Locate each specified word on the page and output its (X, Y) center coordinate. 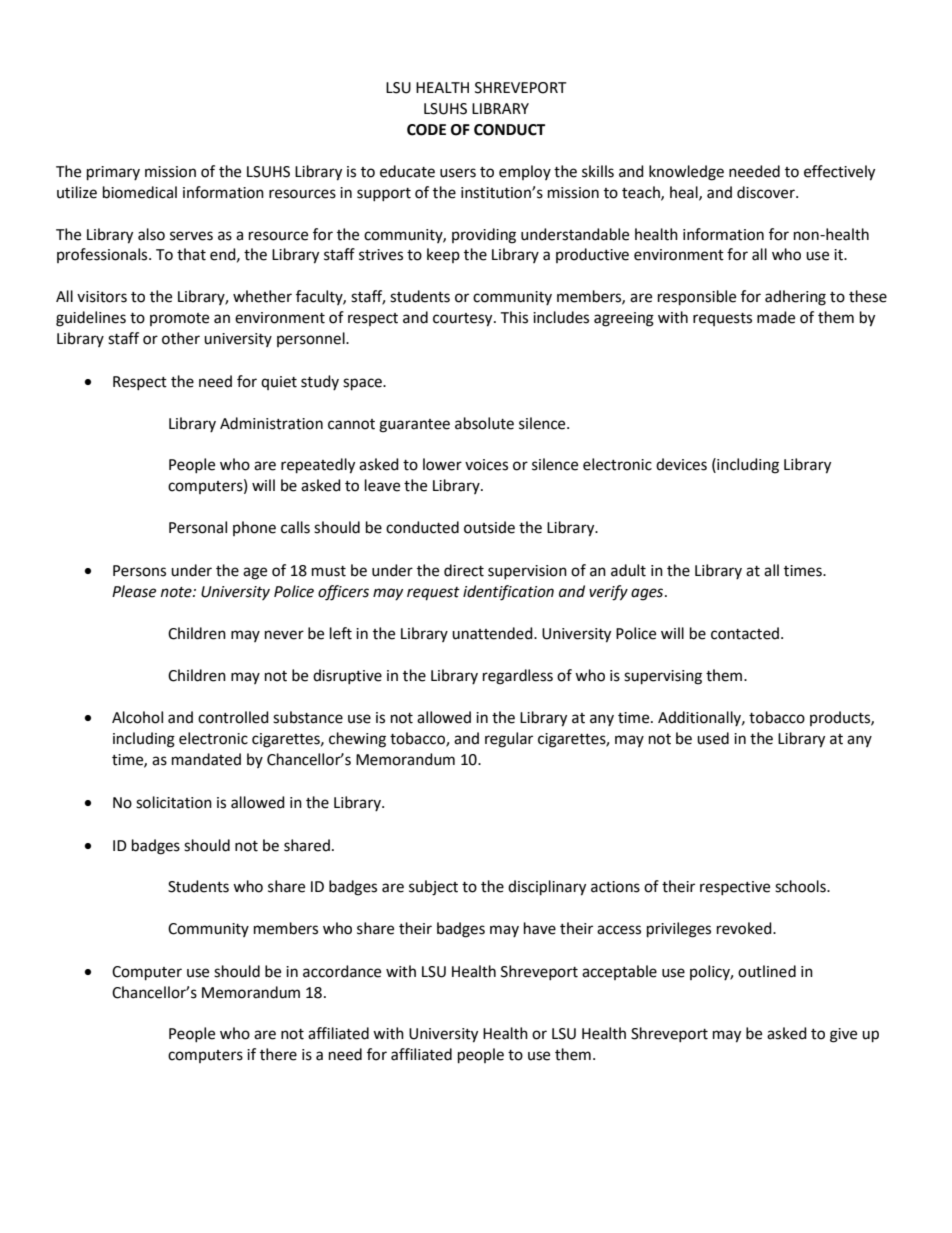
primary (113, 173)
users (458, 173)
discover (767, 192)
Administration (271, 423)
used (713, 738)
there (278, 1054)
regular (509, 740)
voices (486, 465)
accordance (342, 971)
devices (681, 464)
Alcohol (137, 717)
